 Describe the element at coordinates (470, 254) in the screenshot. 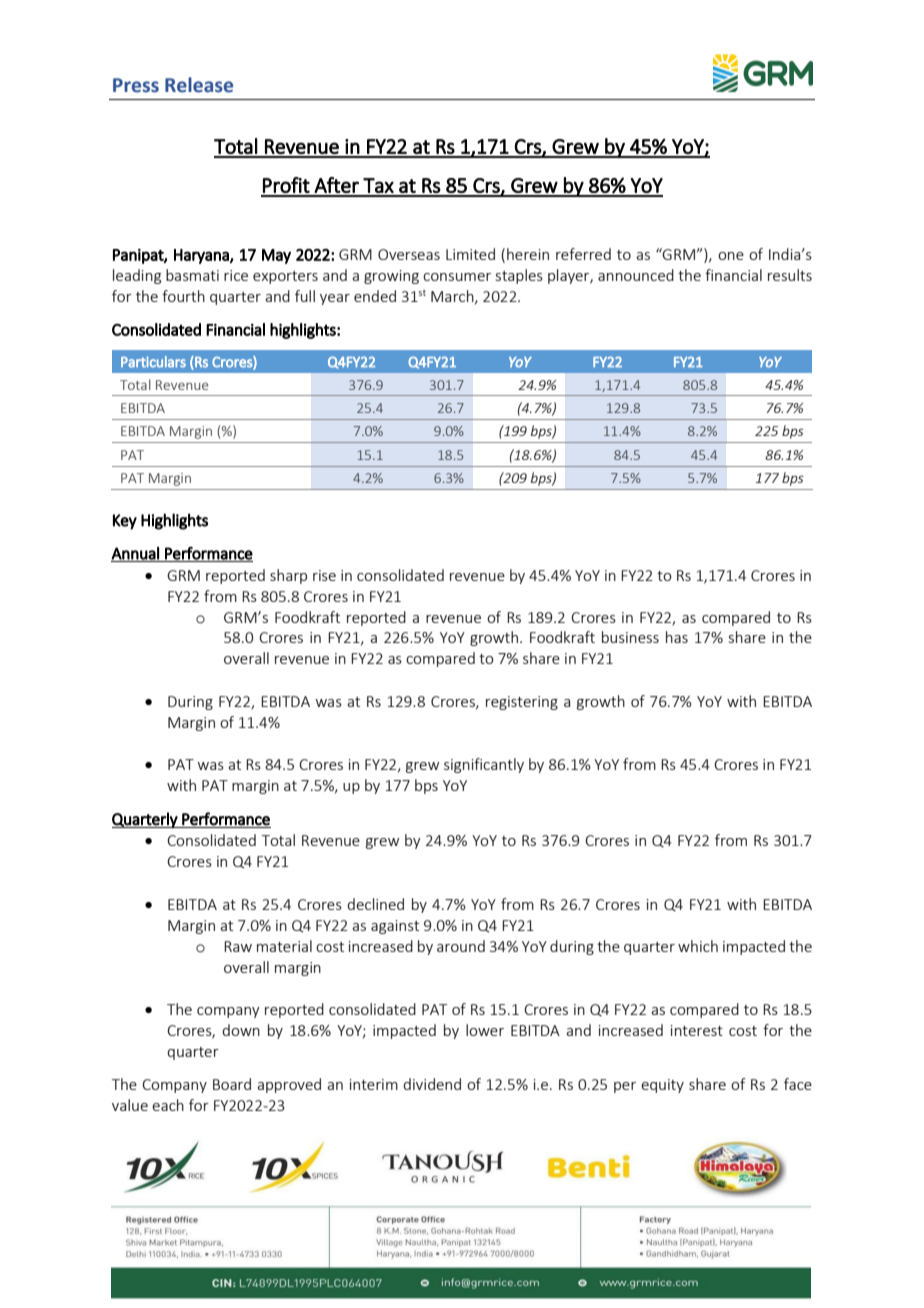

I see `Limited` at that location.
